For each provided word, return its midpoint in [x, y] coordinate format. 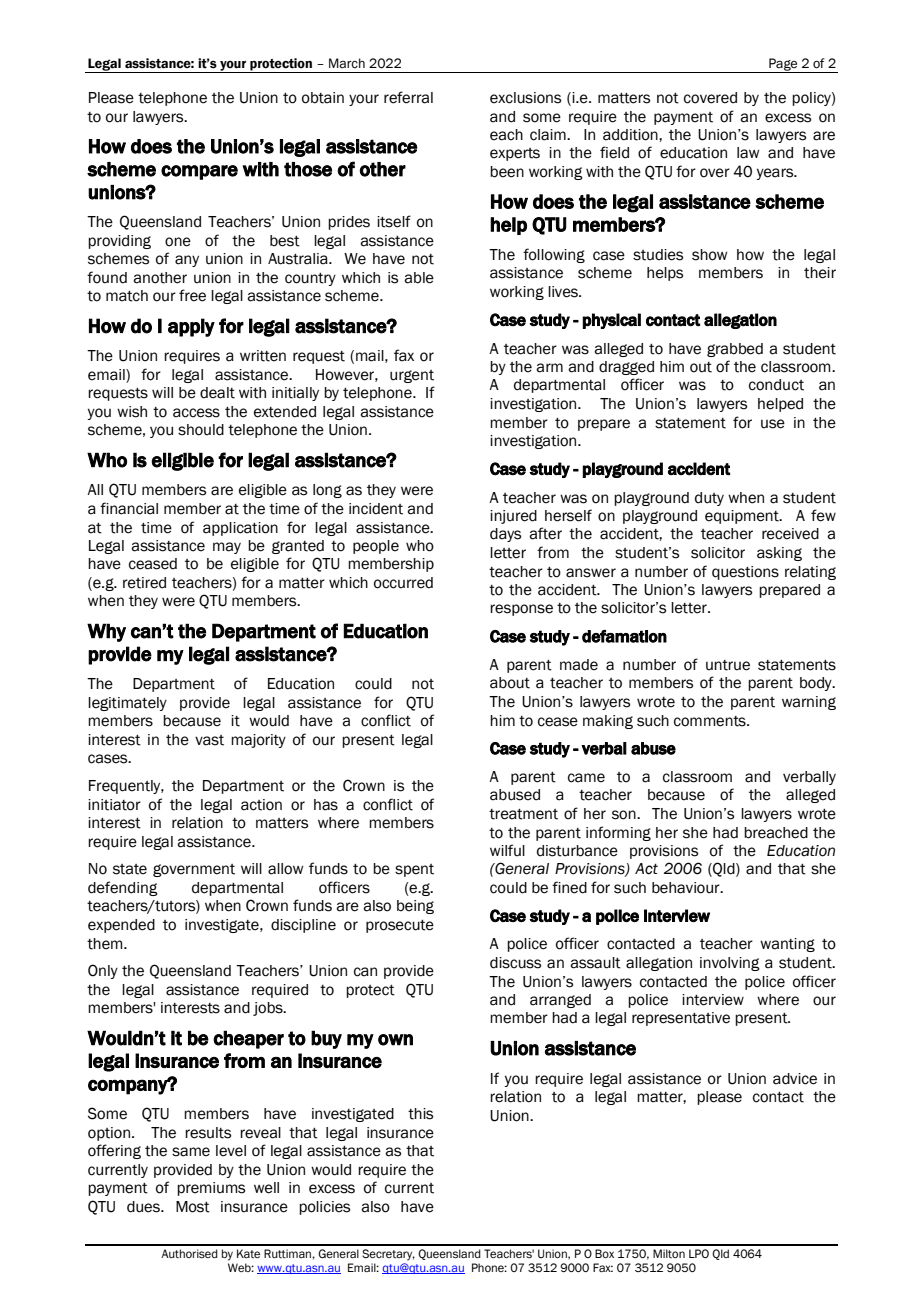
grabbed [735, 350]
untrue [728, 665]
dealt [217, 393]
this [420, 1114]
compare [199, 172]
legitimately [127, 704]
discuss [515, 963]
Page [783, 65]
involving [730, 964]
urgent [412, 376]
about [510, 683]
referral [408, 97]
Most [193, 1207]
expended [121, 926]
